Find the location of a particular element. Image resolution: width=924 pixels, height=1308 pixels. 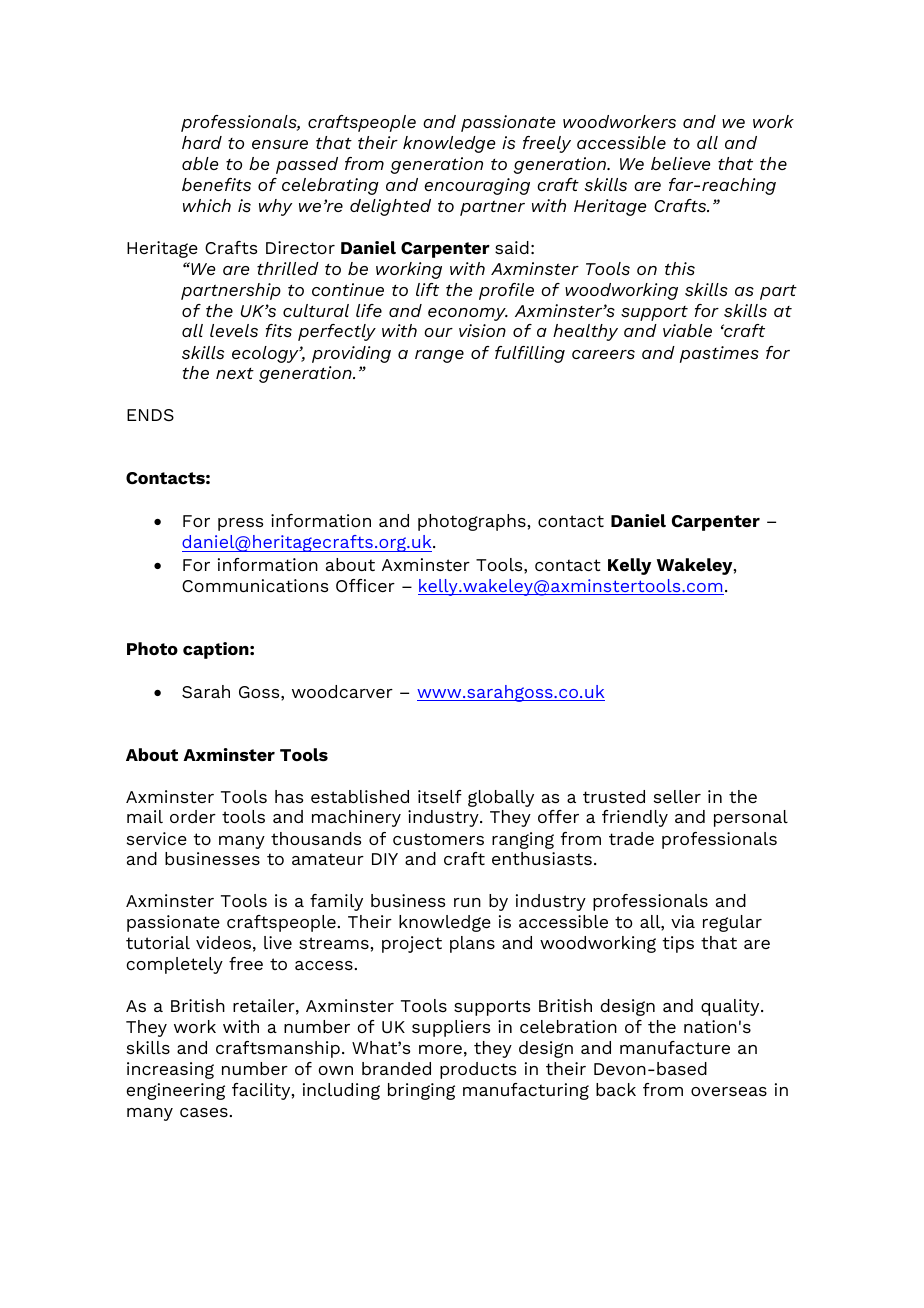

encouraging is located at coordinates (477, 186).
